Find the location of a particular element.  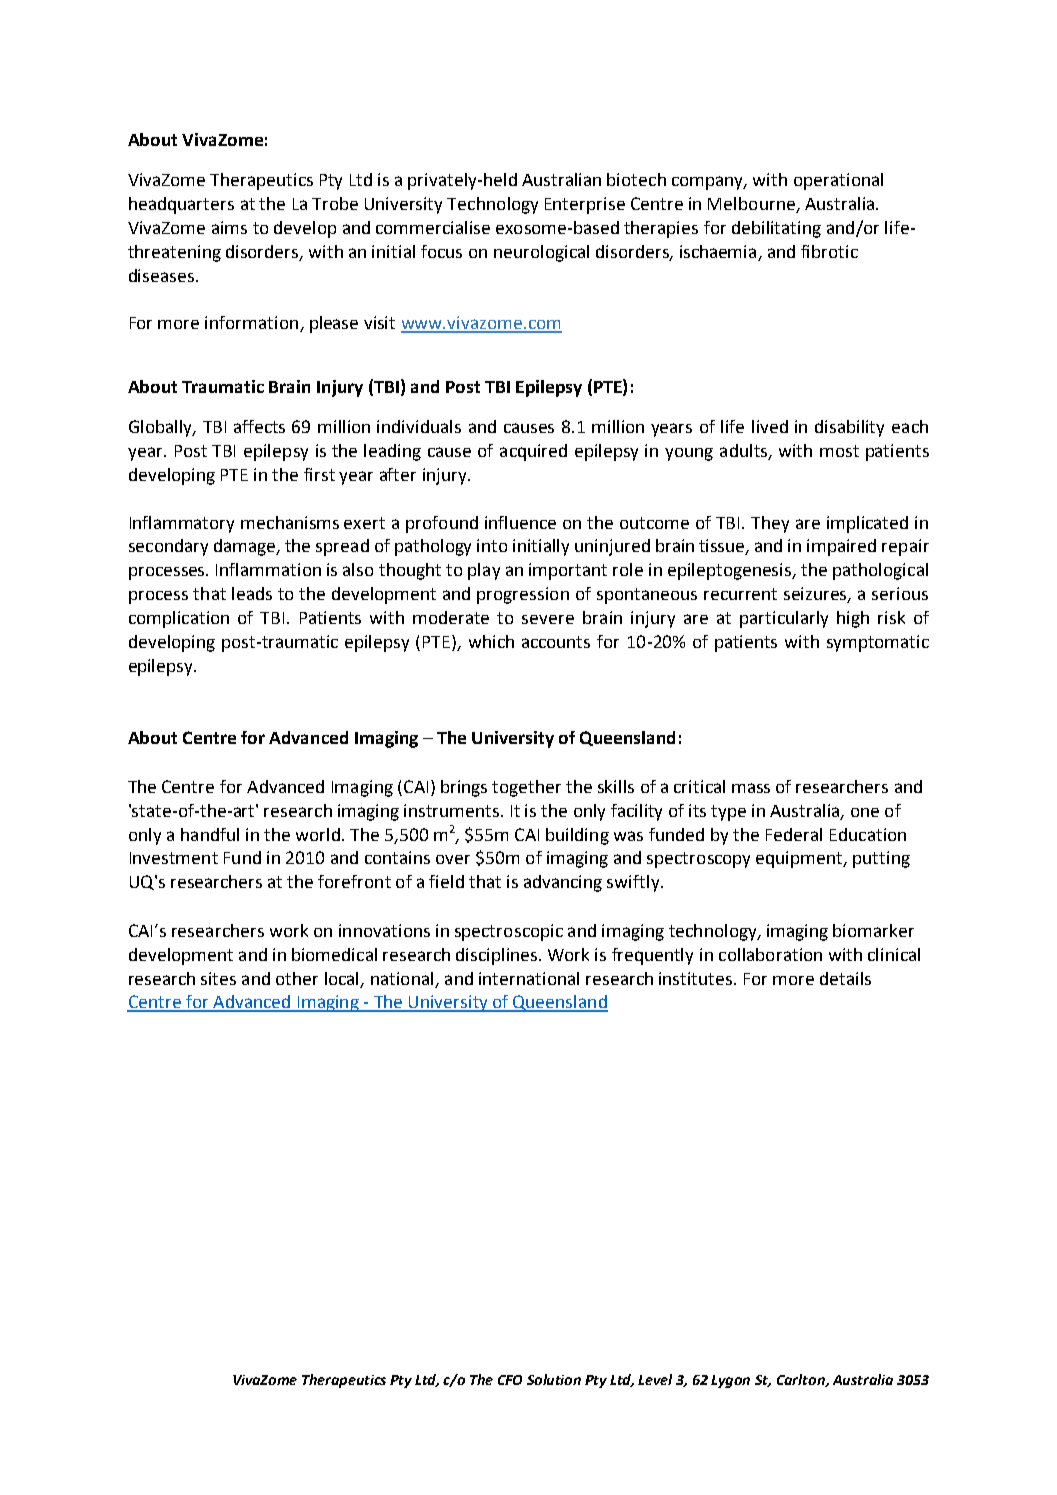

neurological is located at coordinates (541, 253).
